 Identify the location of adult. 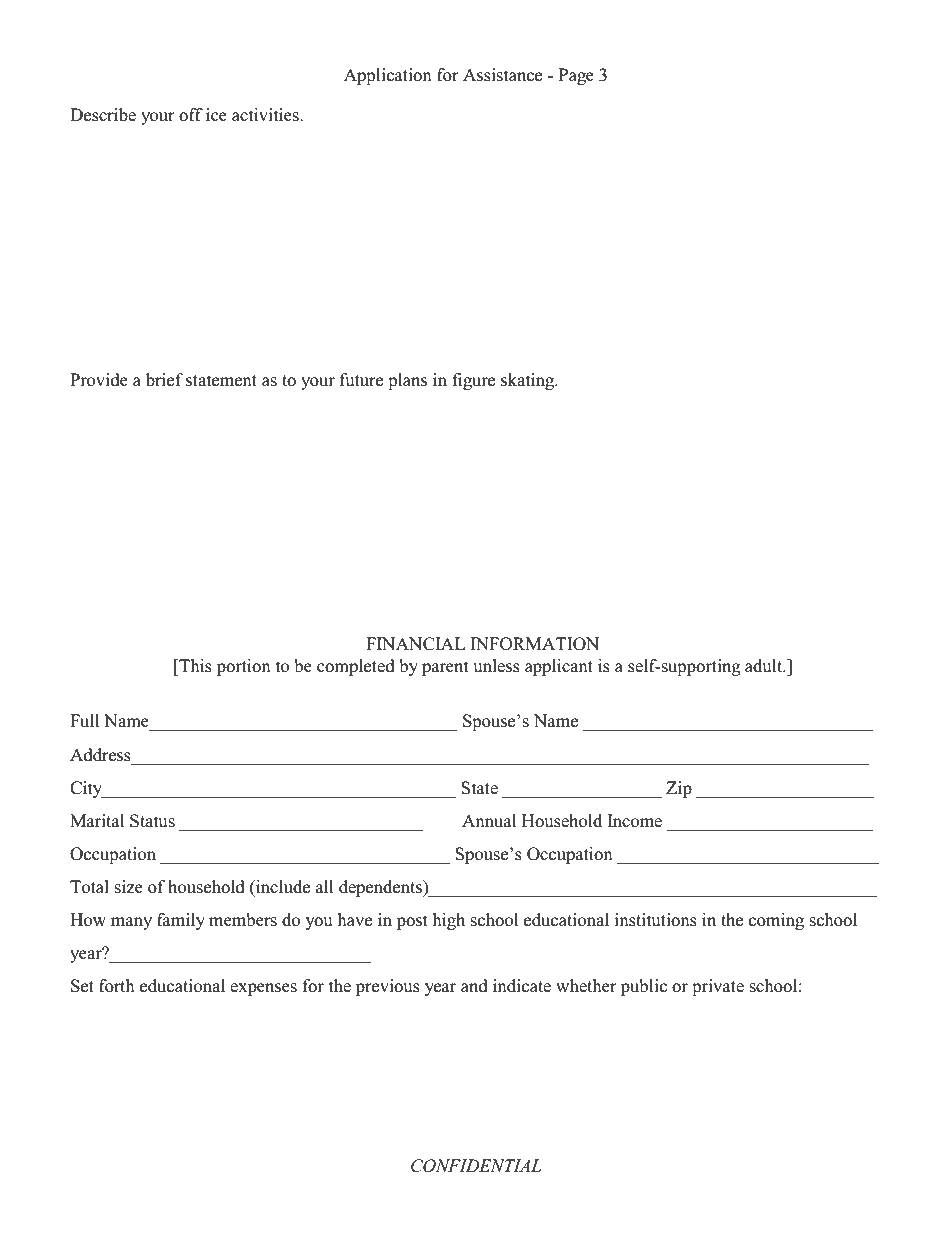
(765, 666).
